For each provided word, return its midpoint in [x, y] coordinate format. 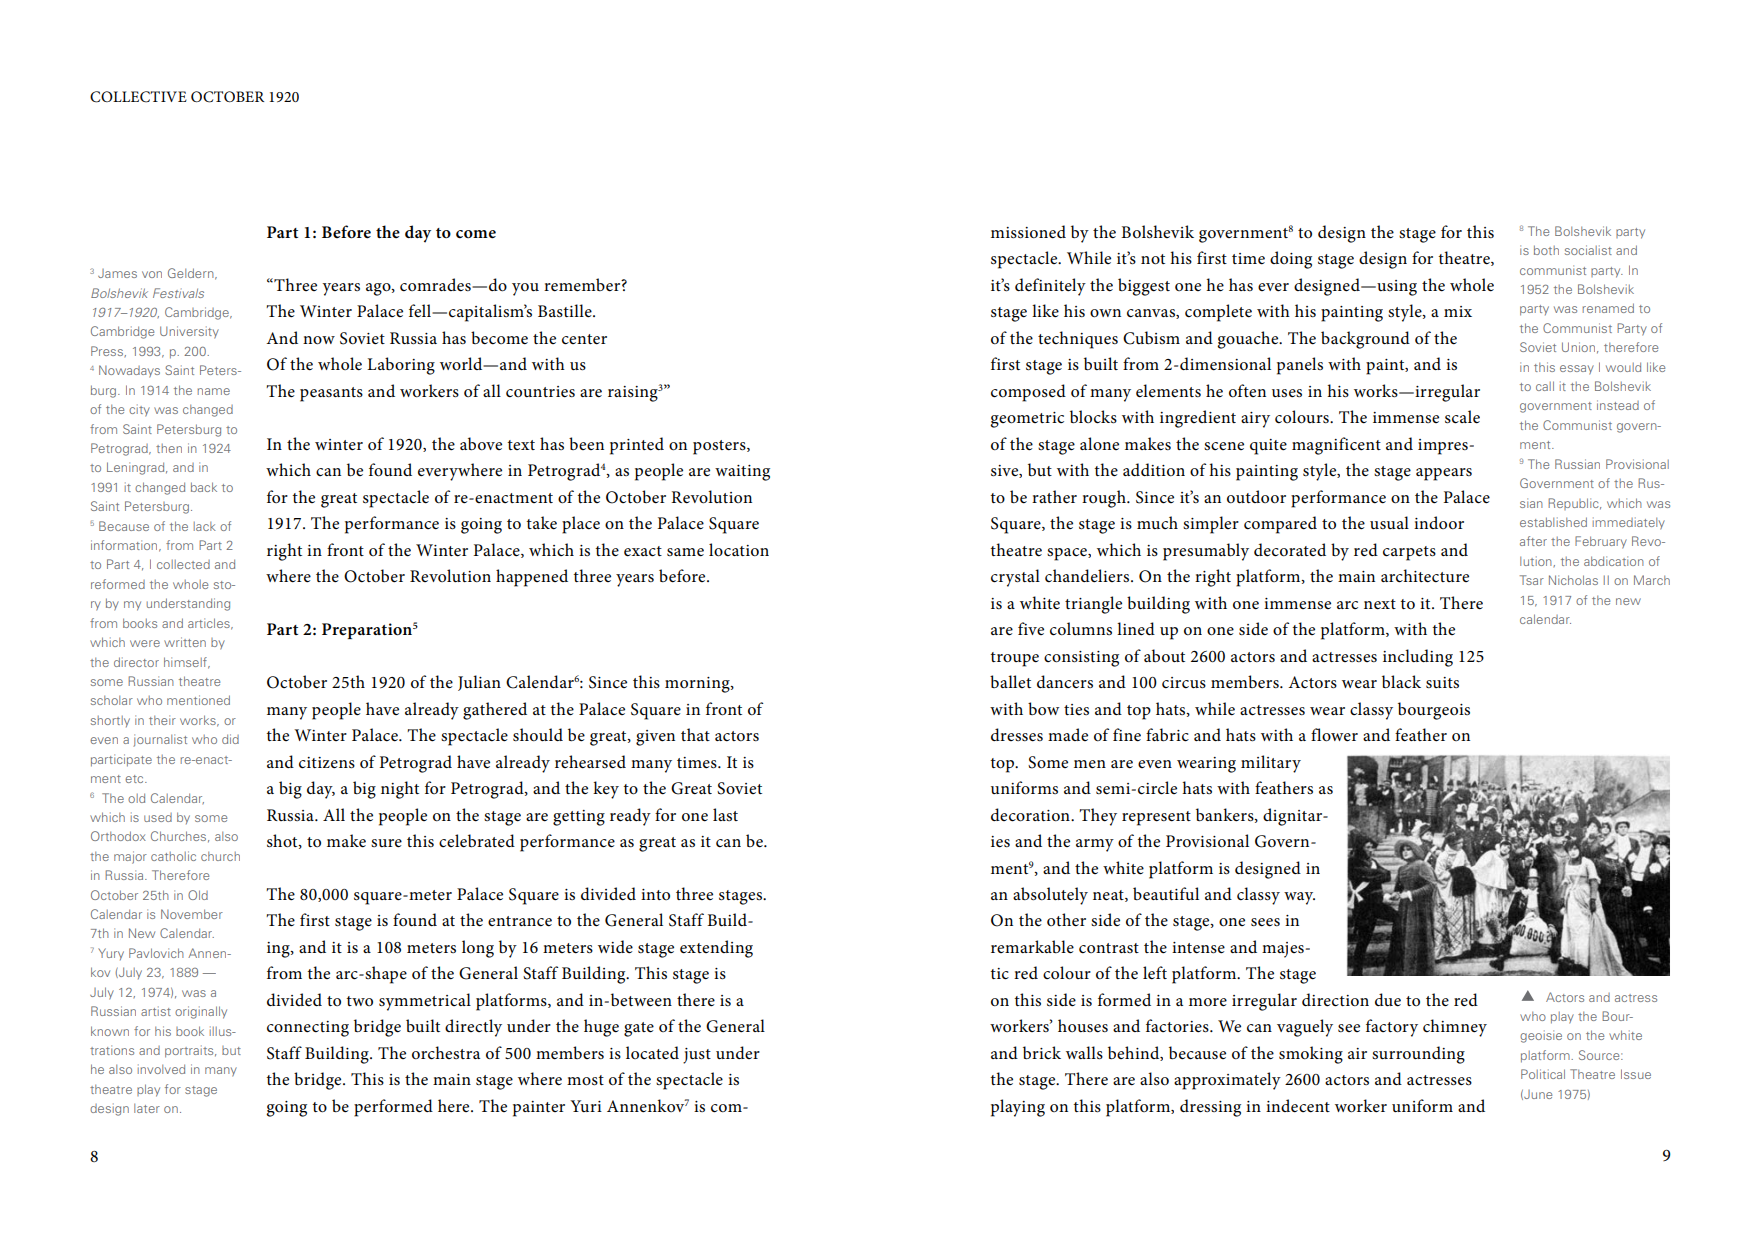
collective [138, 97]
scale [1462, 417]
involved [161, 1069]
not [1153, 259]
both [1546, 250]
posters [720, 447]
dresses [1017, 735]
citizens [327, 763]
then [169, 448]
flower [1334, 735]
